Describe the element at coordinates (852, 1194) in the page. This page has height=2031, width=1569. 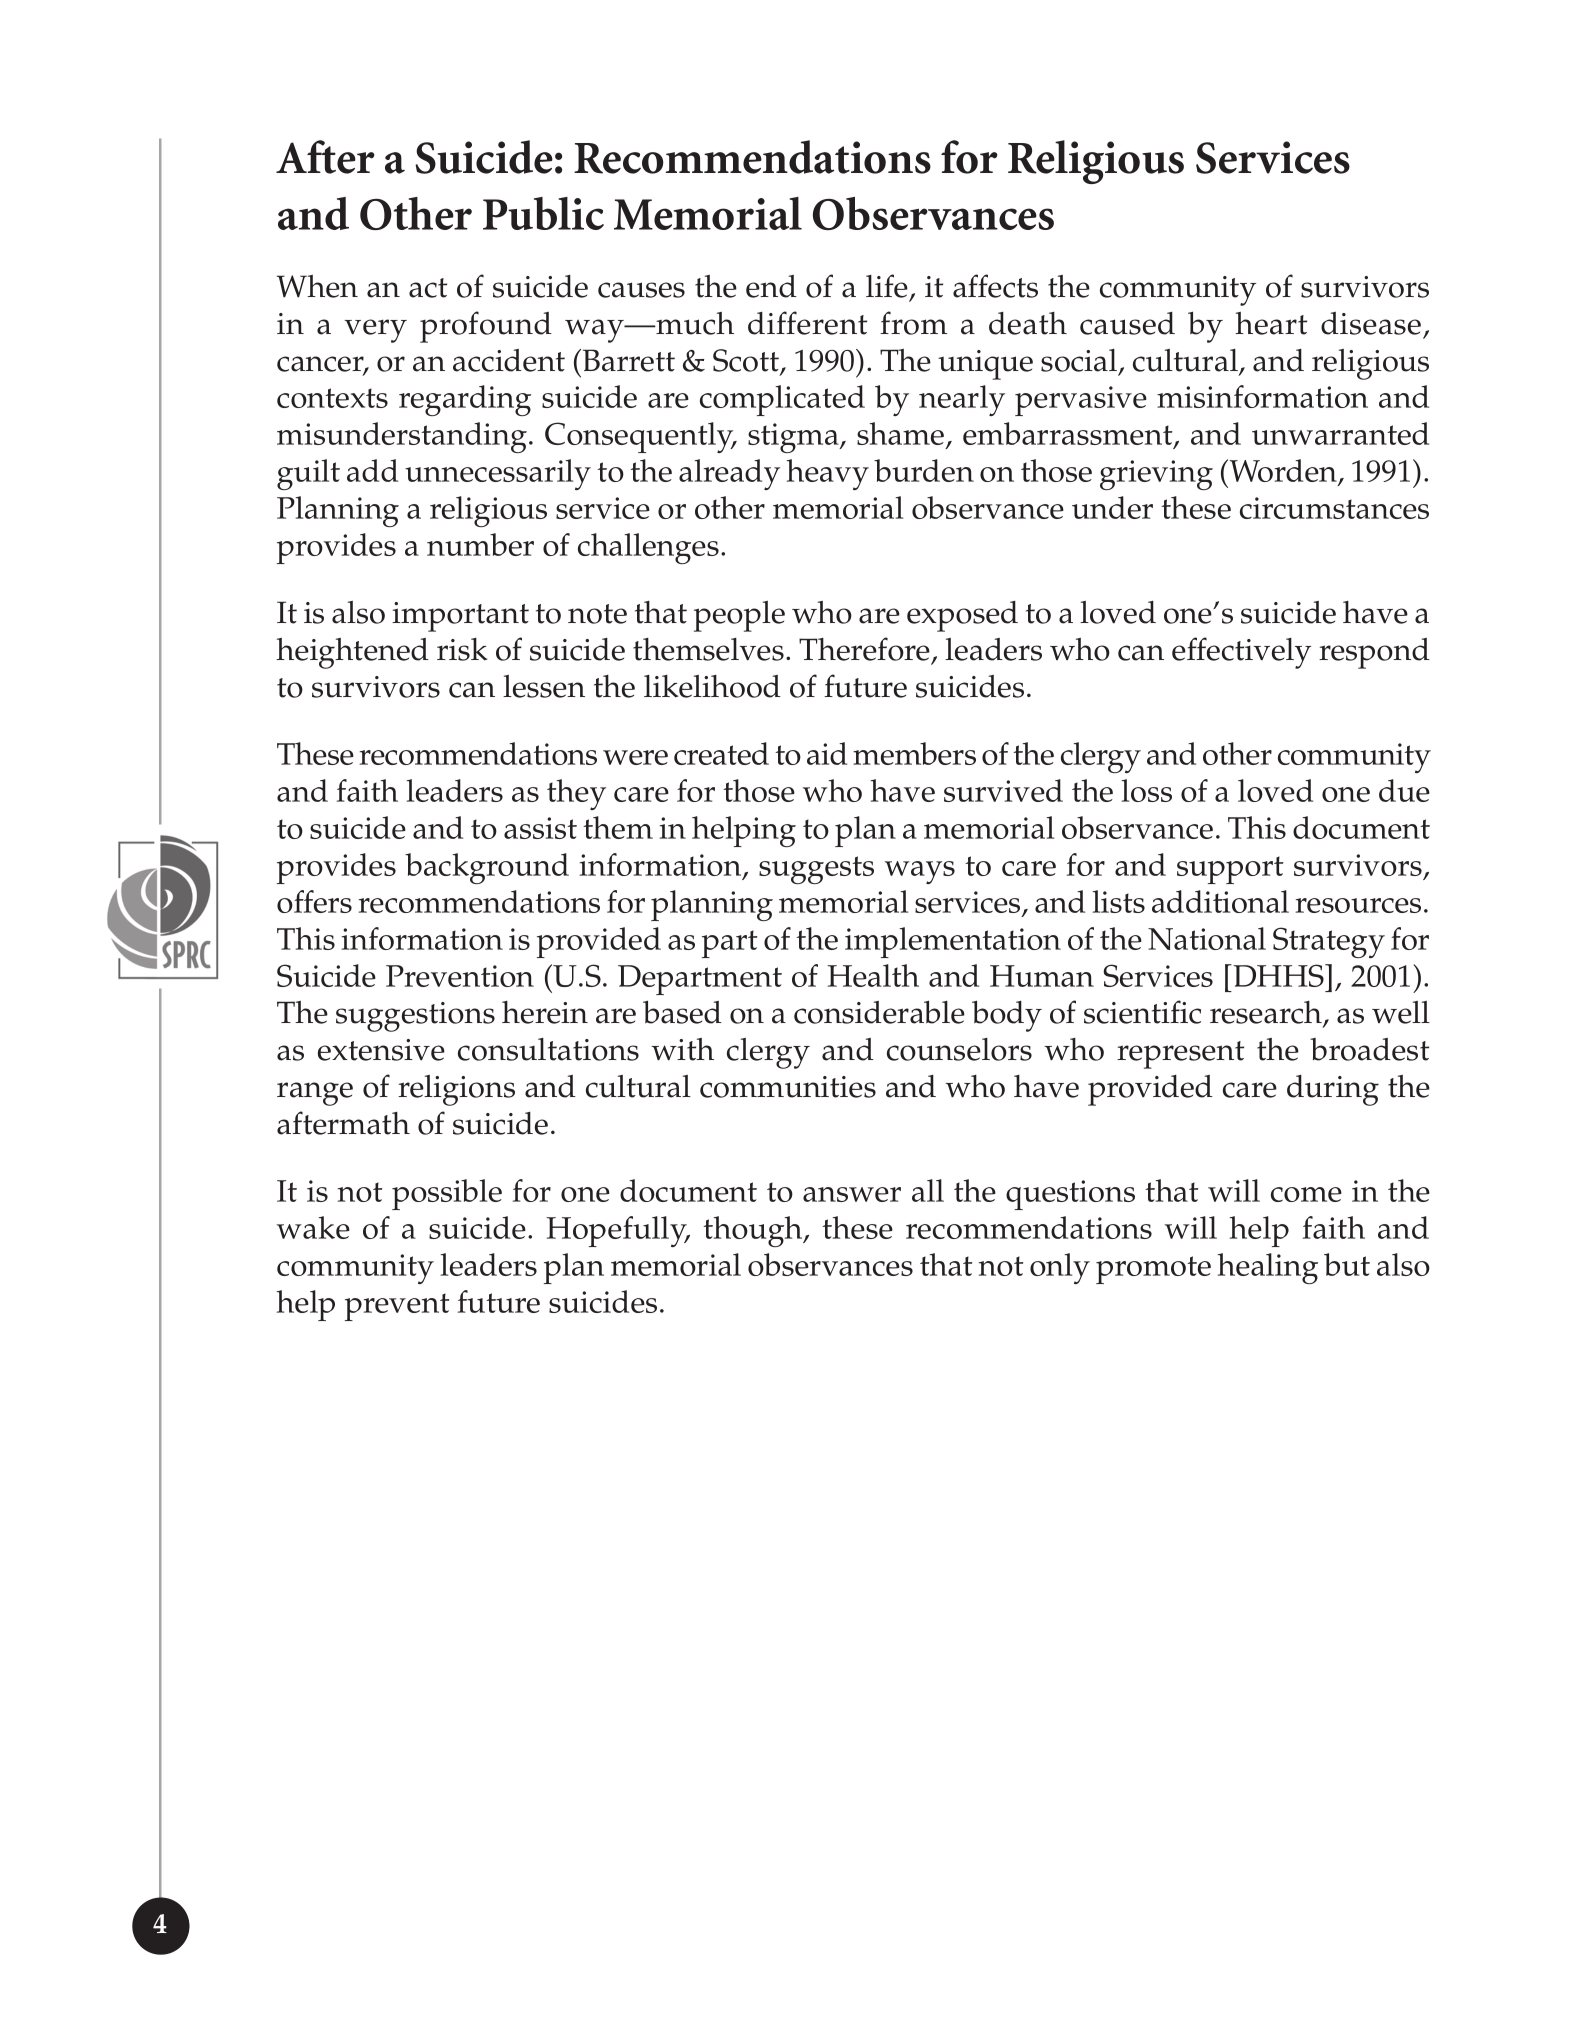
I see `answer` at that location.
